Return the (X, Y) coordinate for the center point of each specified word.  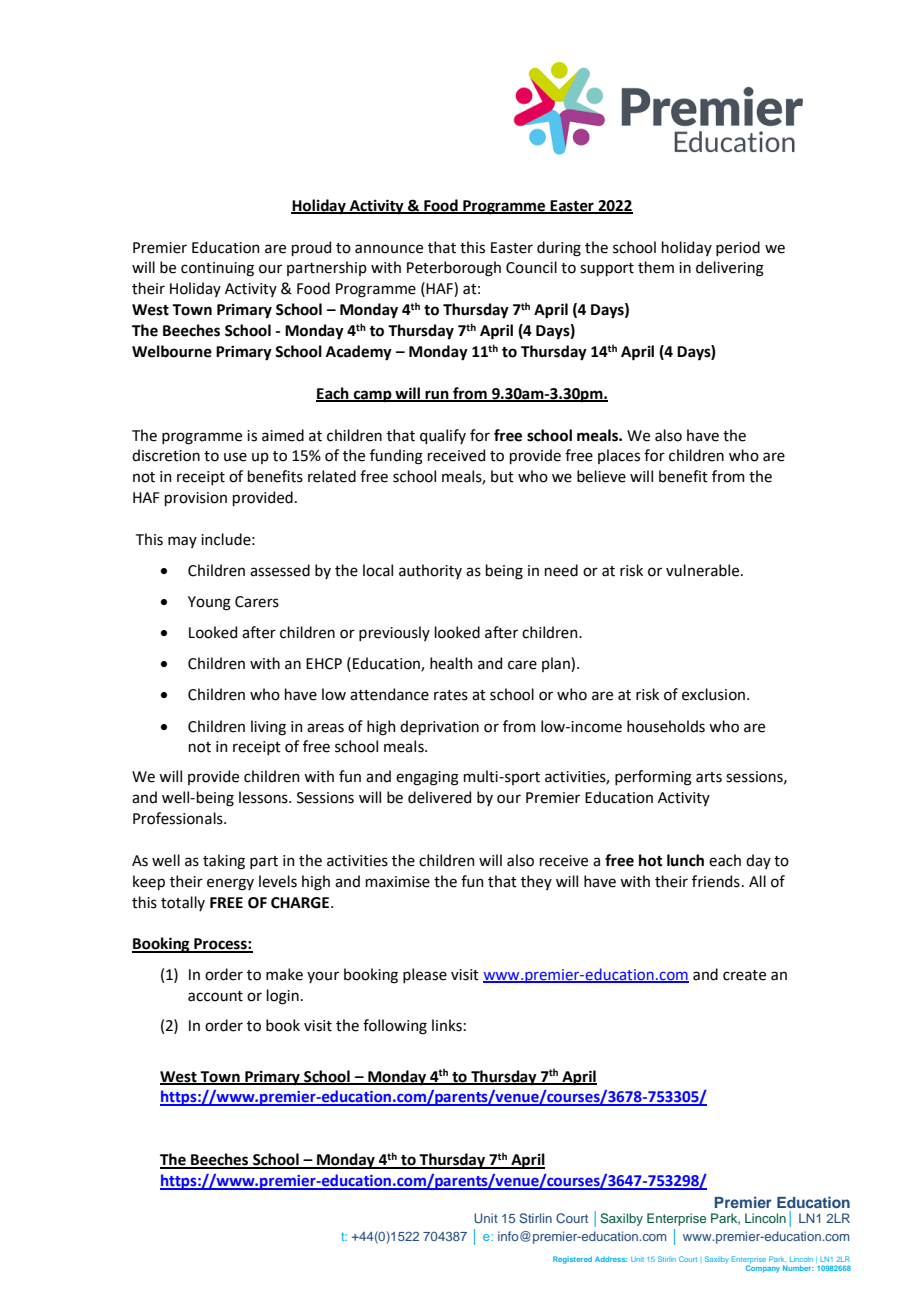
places (619, 456)
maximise (398, 882)
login (283, 997)
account (215, 996)
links (447, 1025)
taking (224, 862)
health (451, 663)
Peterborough (454, 269)
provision (196, 499)
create (744, 975)
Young (209, 603)
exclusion (715, 694)
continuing (217, 269)
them (656, 267)
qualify (443, 436)
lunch (685, 860)
